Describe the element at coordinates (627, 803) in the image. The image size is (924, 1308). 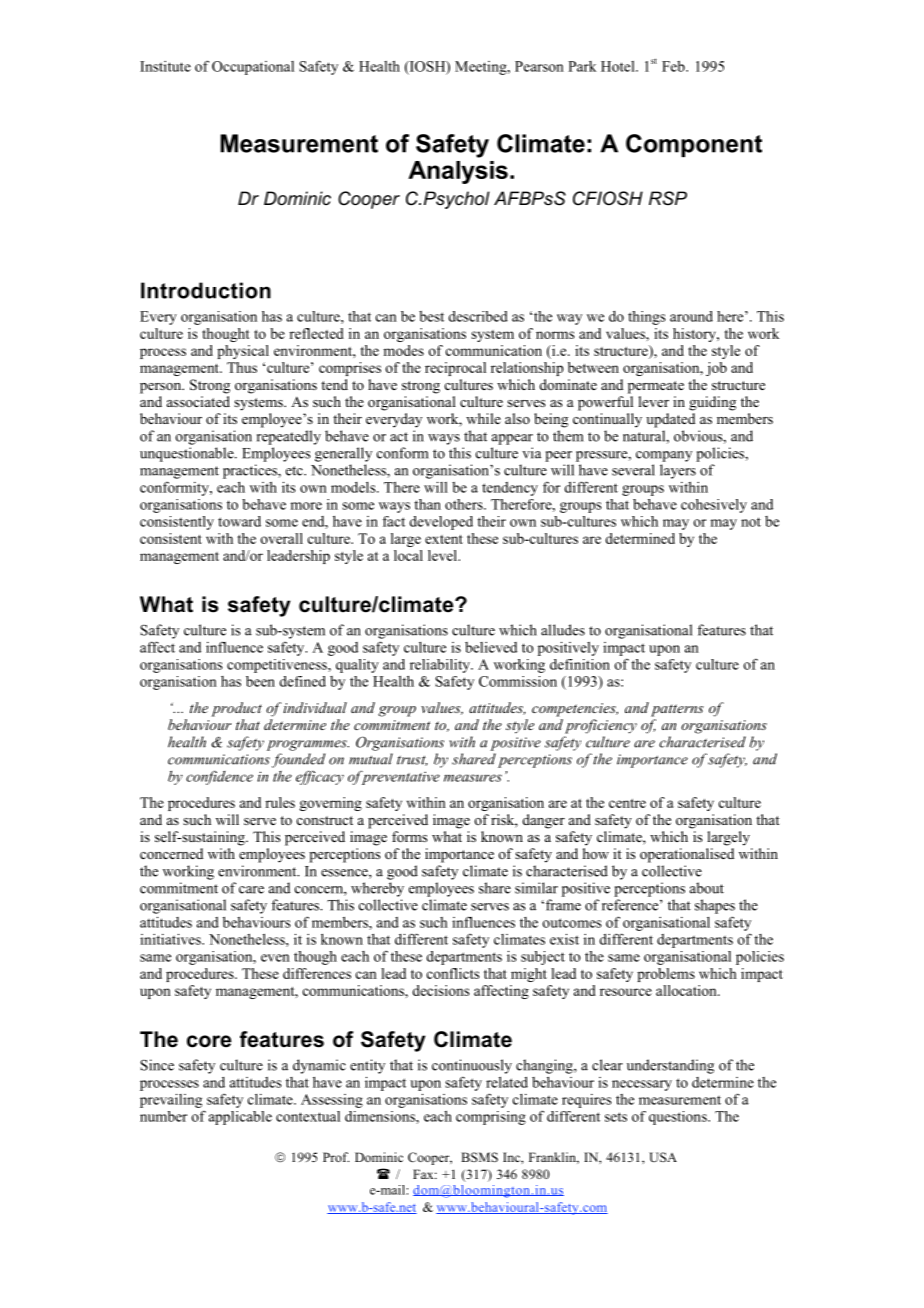
I see `centre` at that location.
